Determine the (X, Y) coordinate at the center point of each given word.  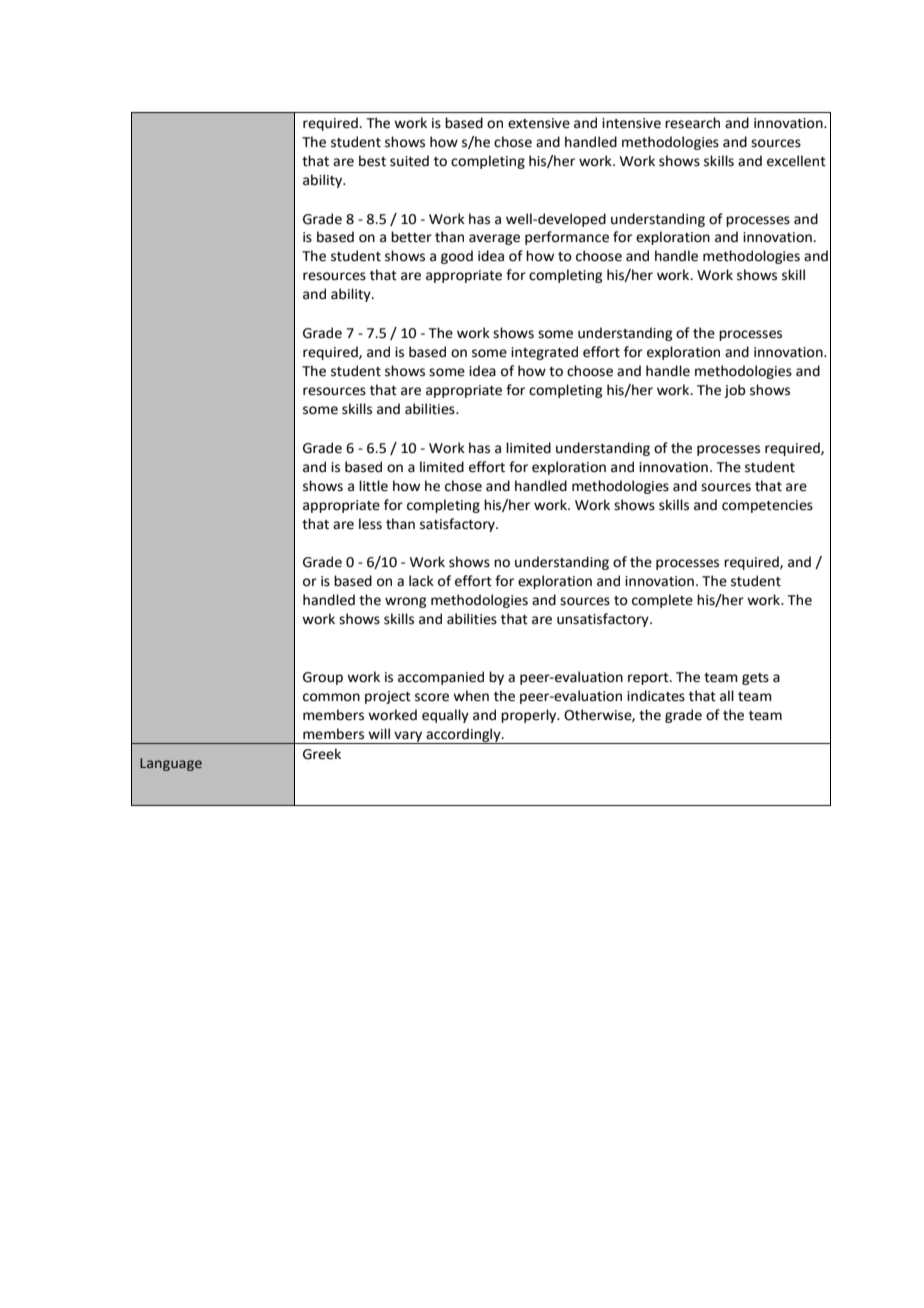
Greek (322, 754)
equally (445, 716)
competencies (767, 506)
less (370, 524)
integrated (544, 353)
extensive (539, 123)
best (372, 161)
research (692, 123)
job (734, 391)
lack (421, 581)
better (411, 237)
